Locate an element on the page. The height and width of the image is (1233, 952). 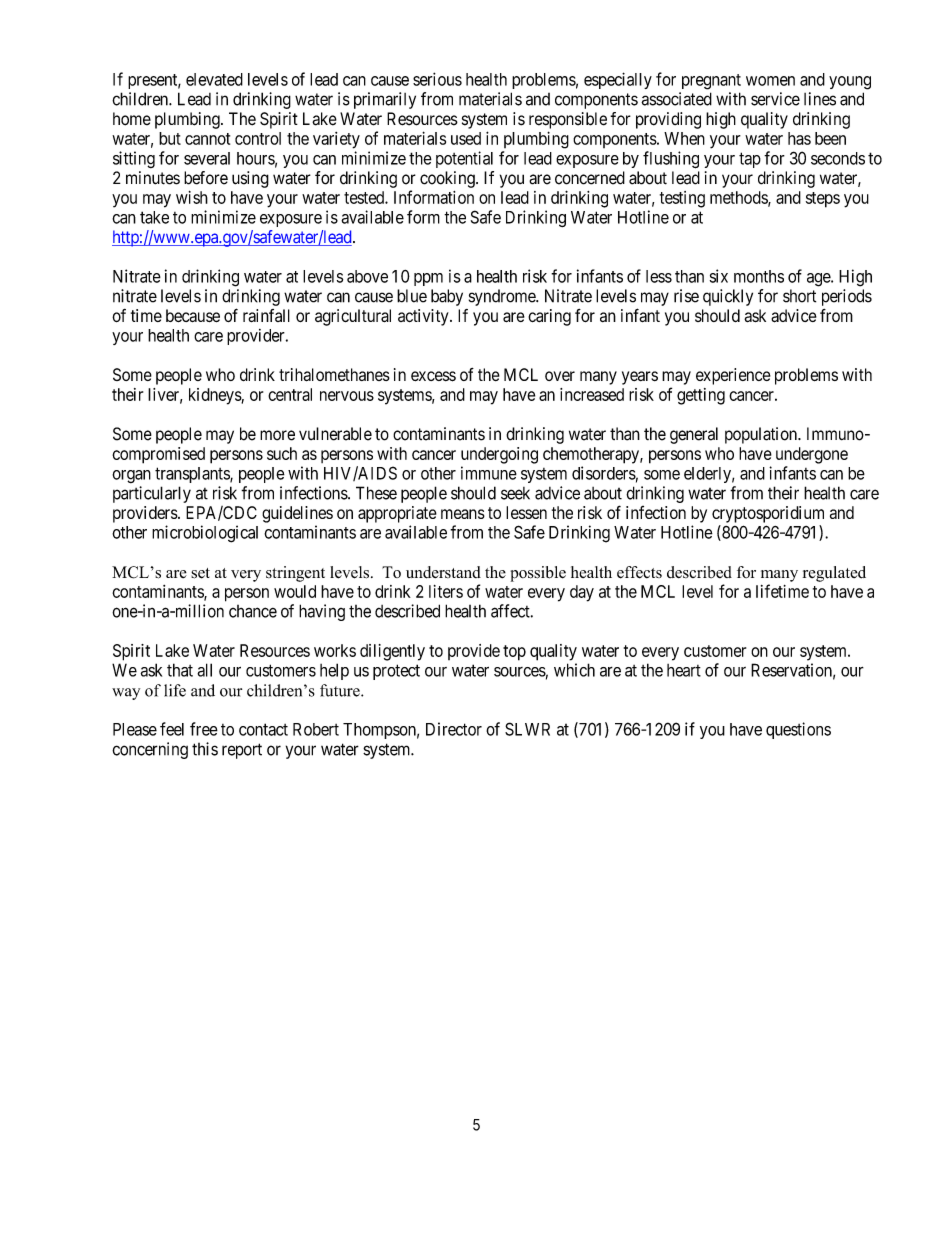
service is located at coordinates (775, 99).
